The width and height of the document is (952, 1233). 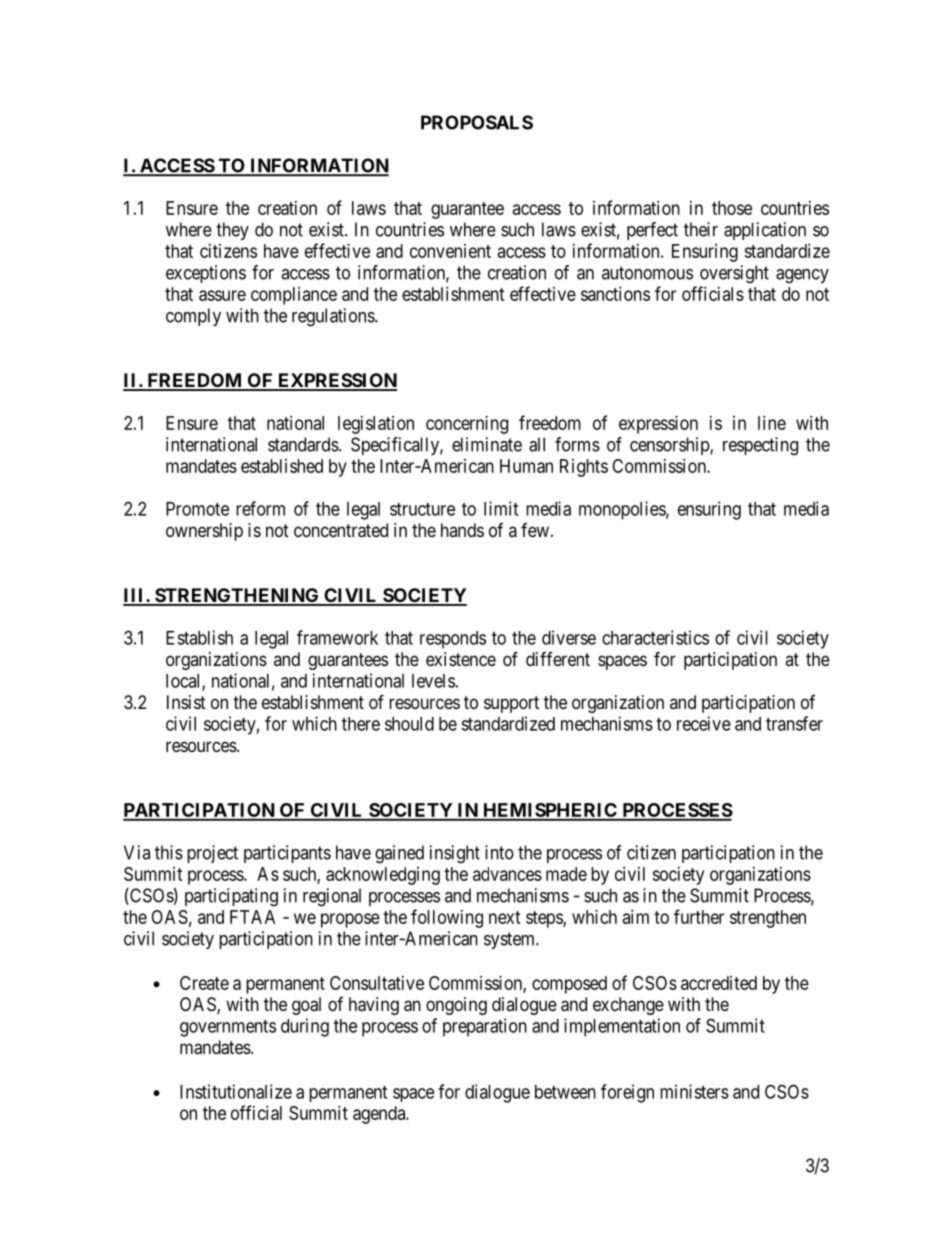 What do you see at coordinates (732, 208) in the document?
I see `those` at bounding box center [732, 208].
